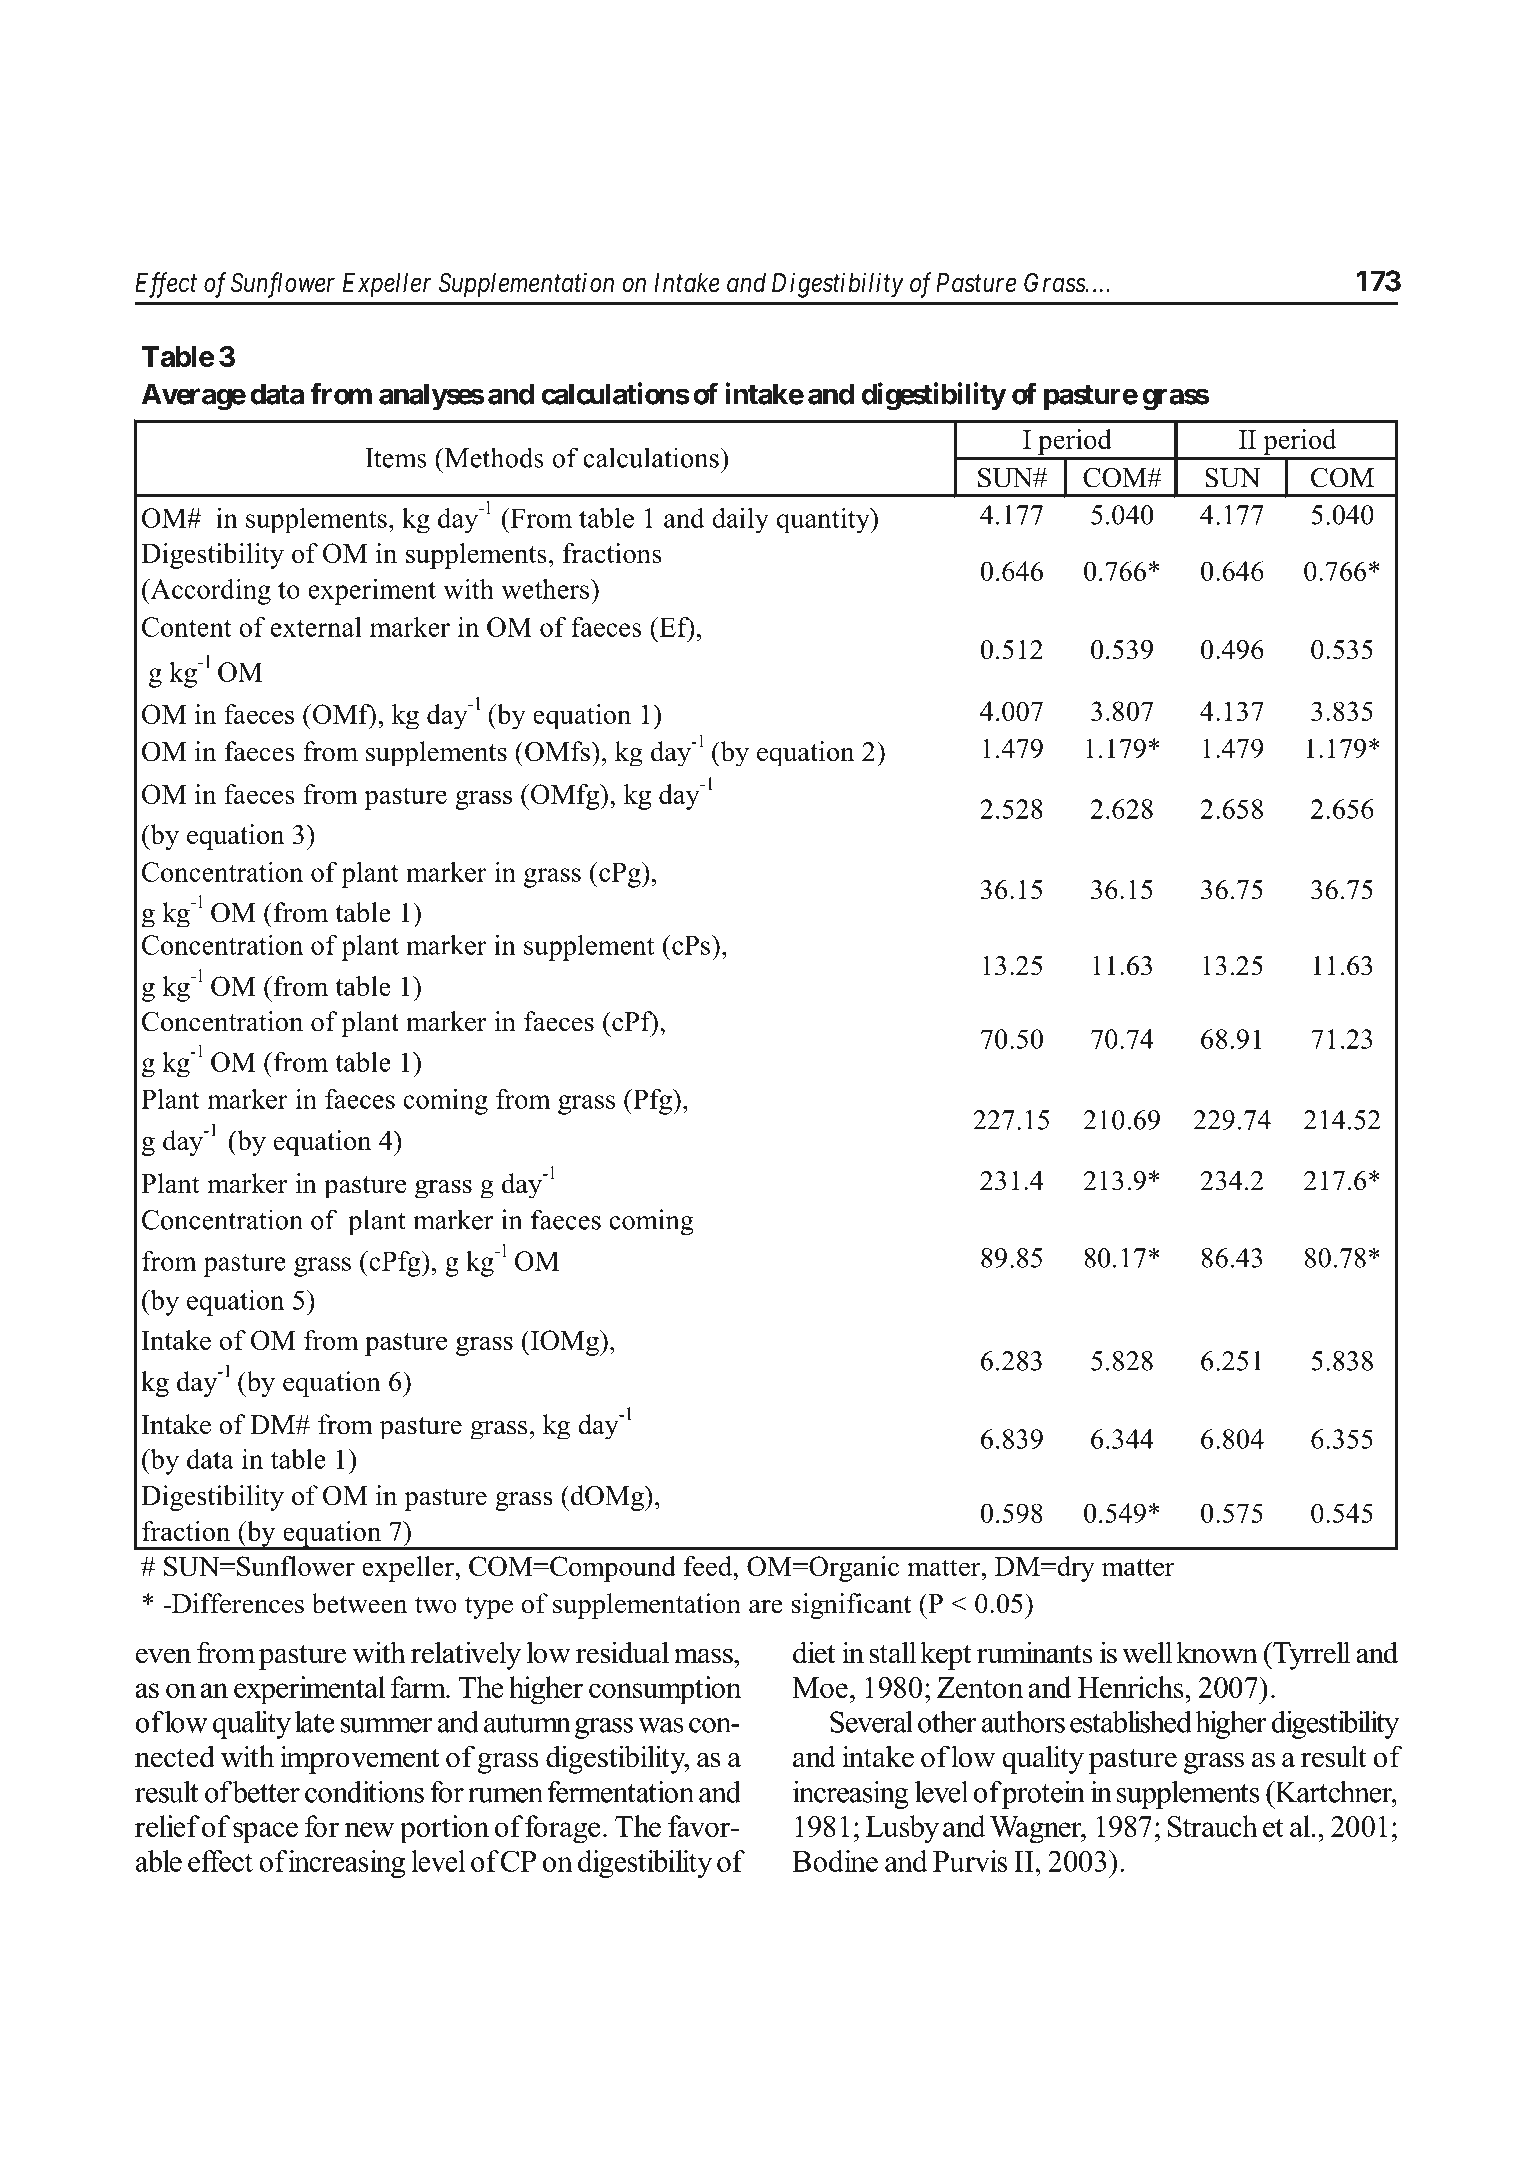 This screenshot has width=1533, height=2170. Describe the element at coordinates (766, 1607) in the screenshot. I see `are` at that location.
